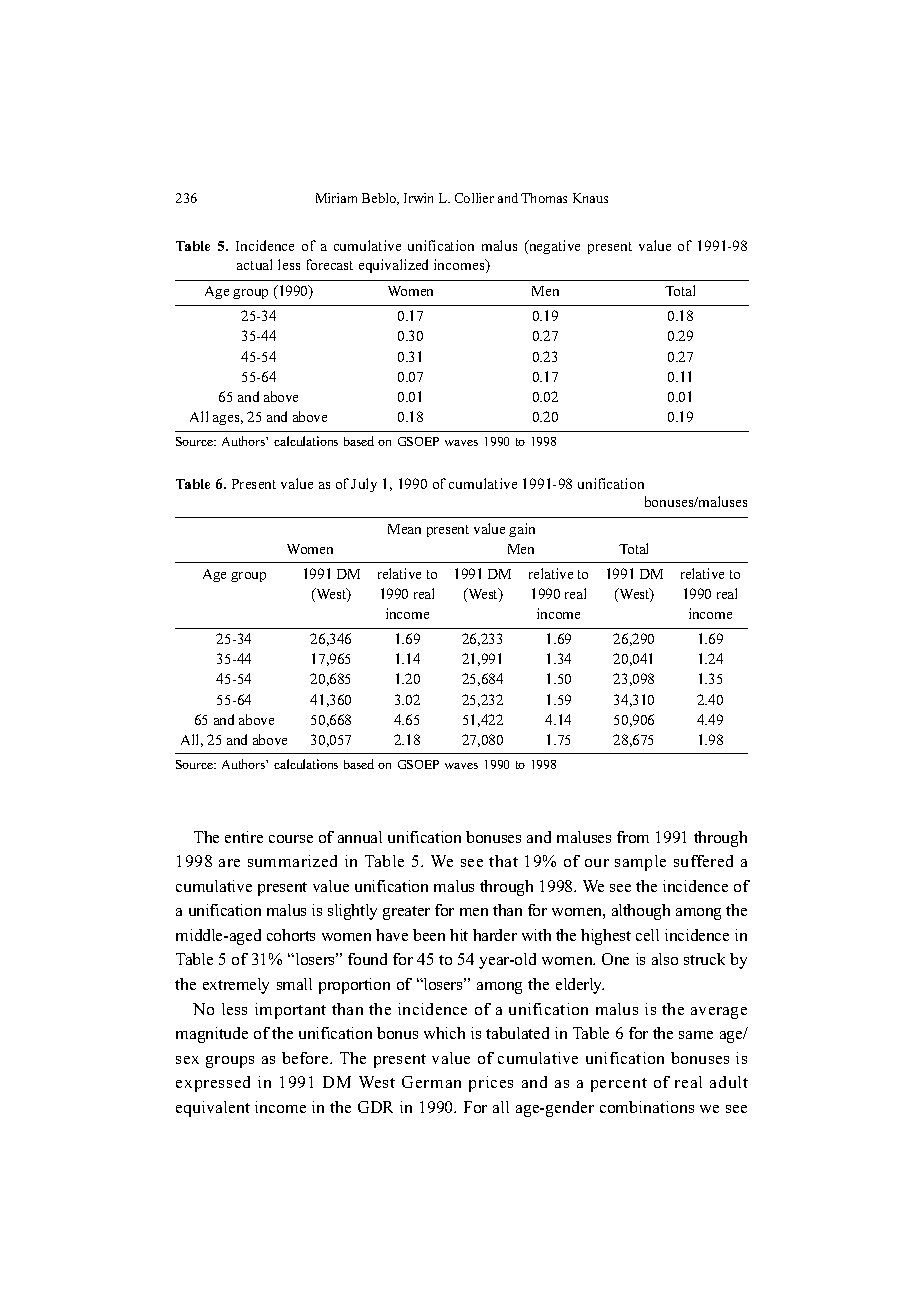 The width and height of the screenshot is (924, 1308). Describe the element at coordinates (364, 485) in the screenshot. I see `July` at that location.
